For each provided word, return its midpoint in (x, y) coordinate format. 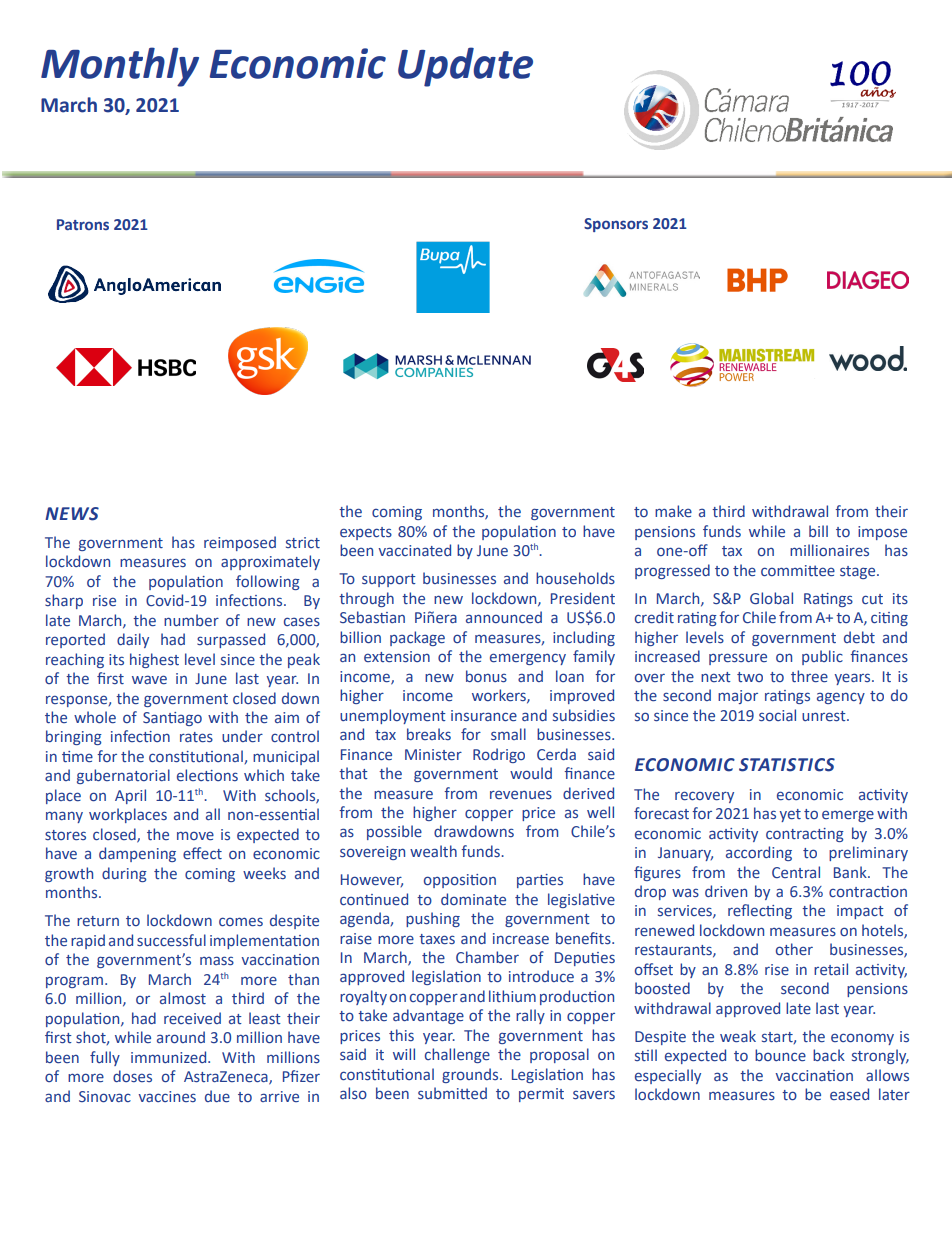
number (191, 620)
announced (504, 617)
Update (465, 67)
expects (366, 533)
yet (790, 815)
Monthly (120, 67)
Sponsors (616, 225)
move (195, 835)
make (673, 511)
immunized (170, 1057)
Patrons (83, 224)
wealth (433, 851)
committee (798, 570)
